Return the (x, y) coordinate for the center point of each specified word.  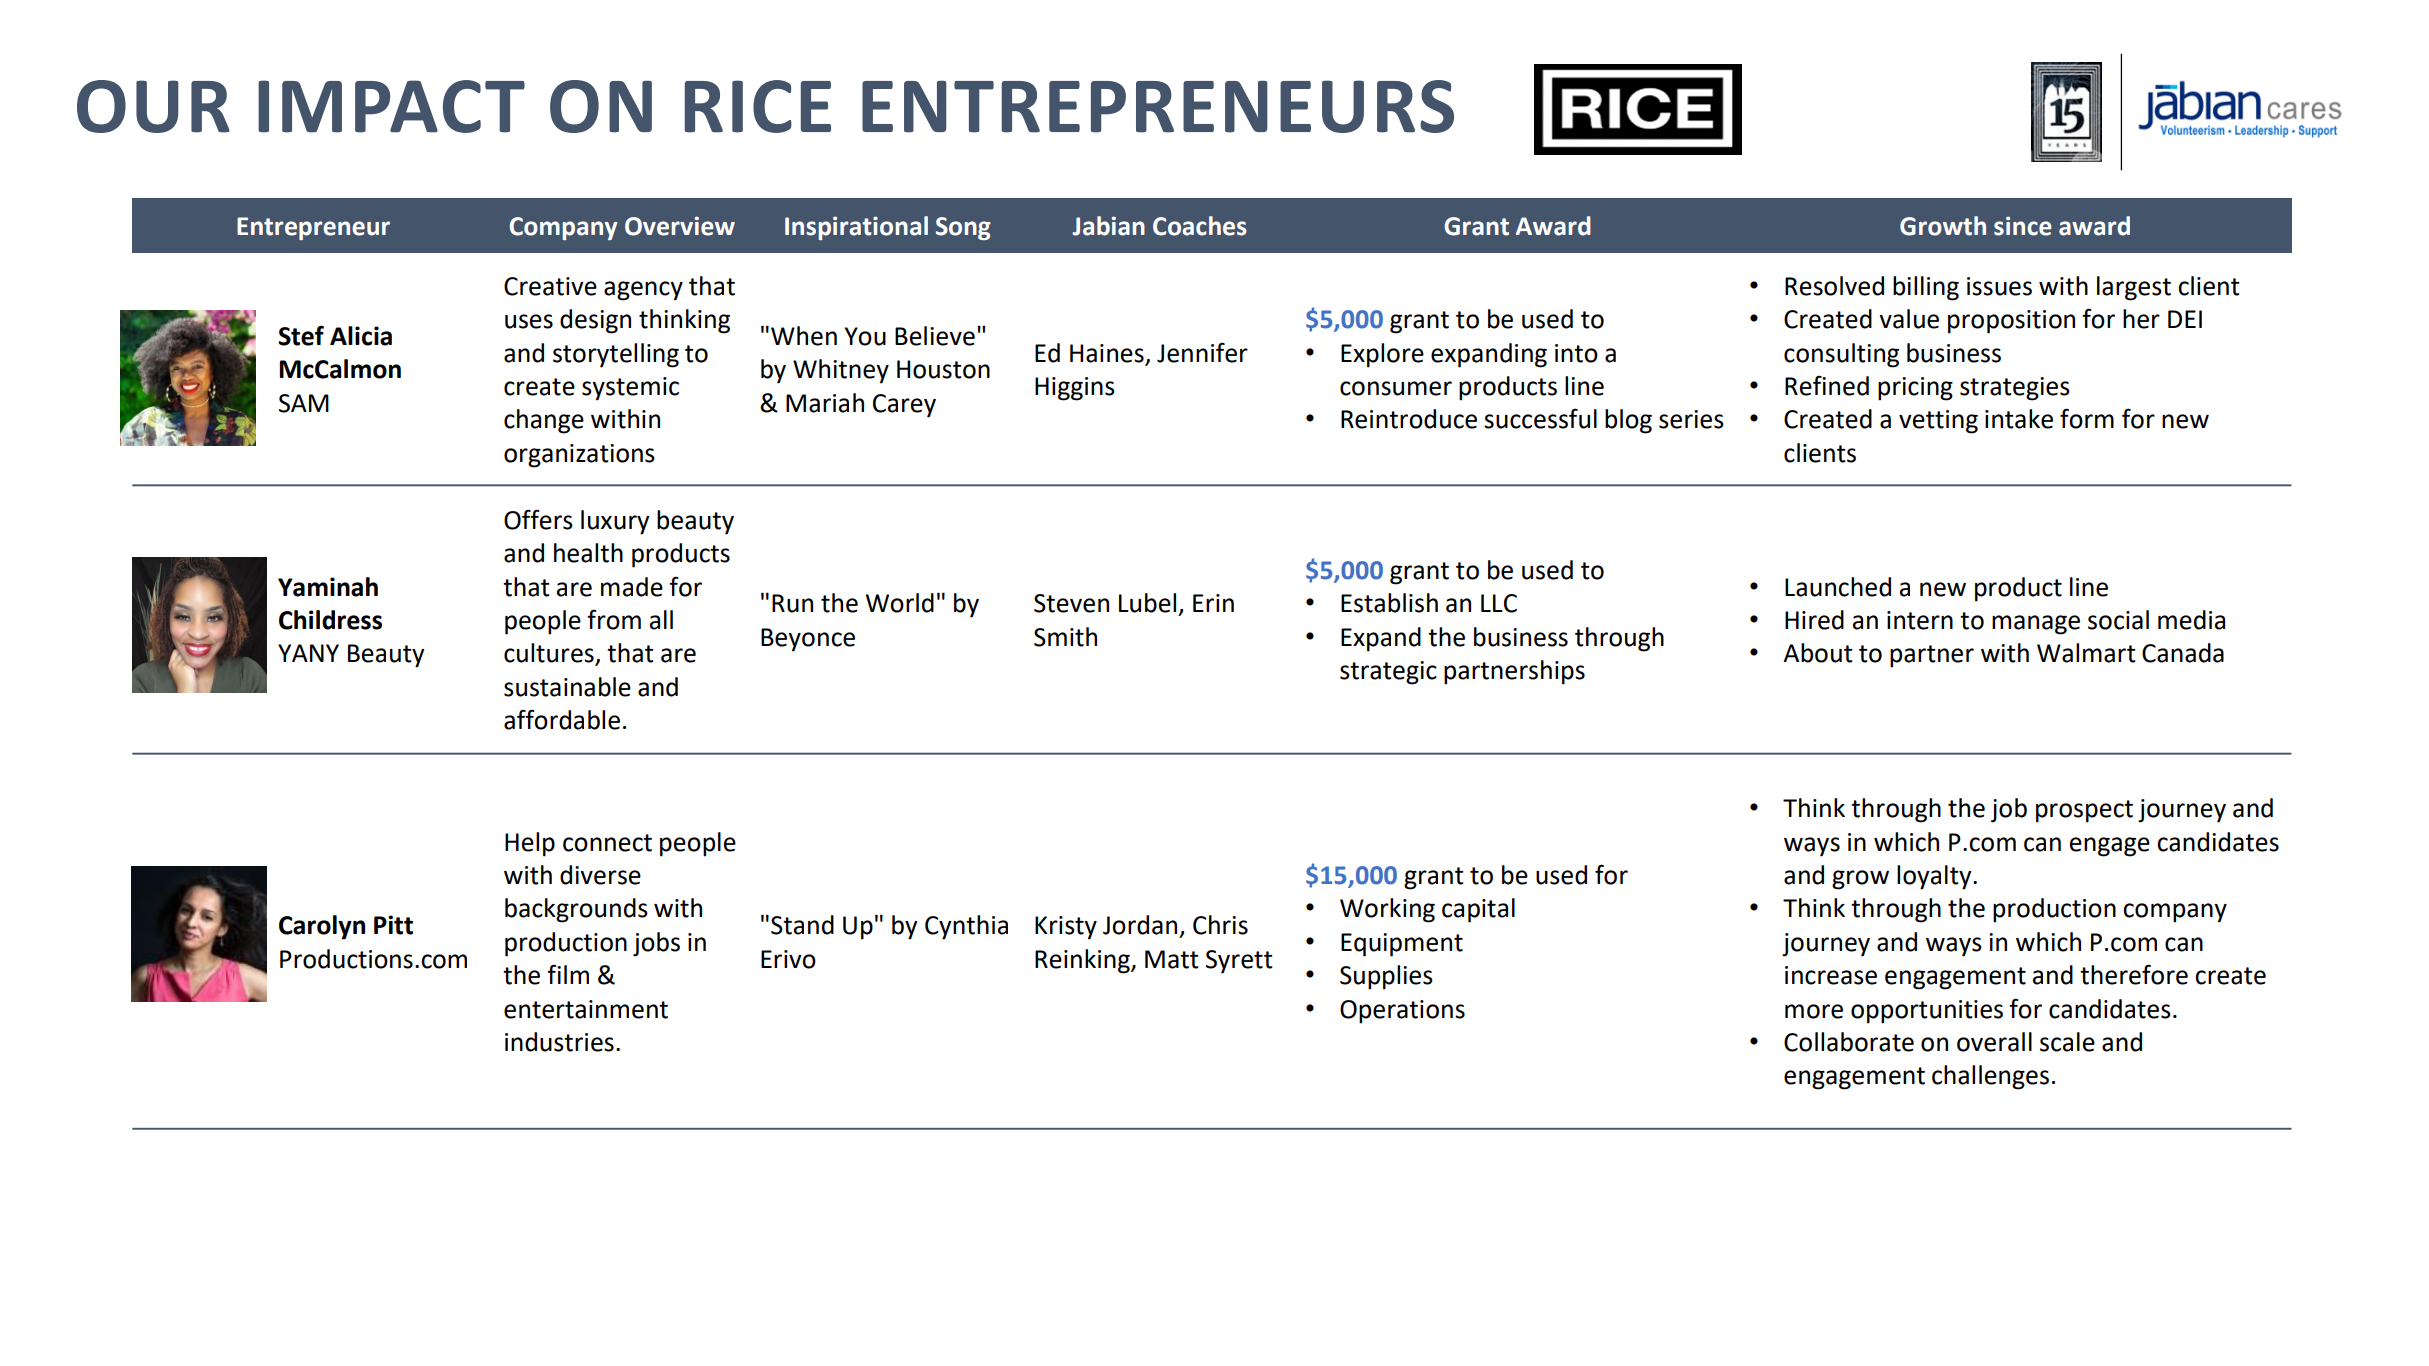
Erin (1213, 603)
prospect (2084, 811)
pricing (1915, 389)
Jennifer (1202, 352)
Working (1387, 910)
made (632, 587)
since (2023, 226)
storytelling (616, 355)
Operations (1402, 1012)
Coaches (1200, 226)
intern (1920, 620)
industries (559, 1042)
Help (530, 844)
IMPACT (391, 106)
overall (1994, 1042)
